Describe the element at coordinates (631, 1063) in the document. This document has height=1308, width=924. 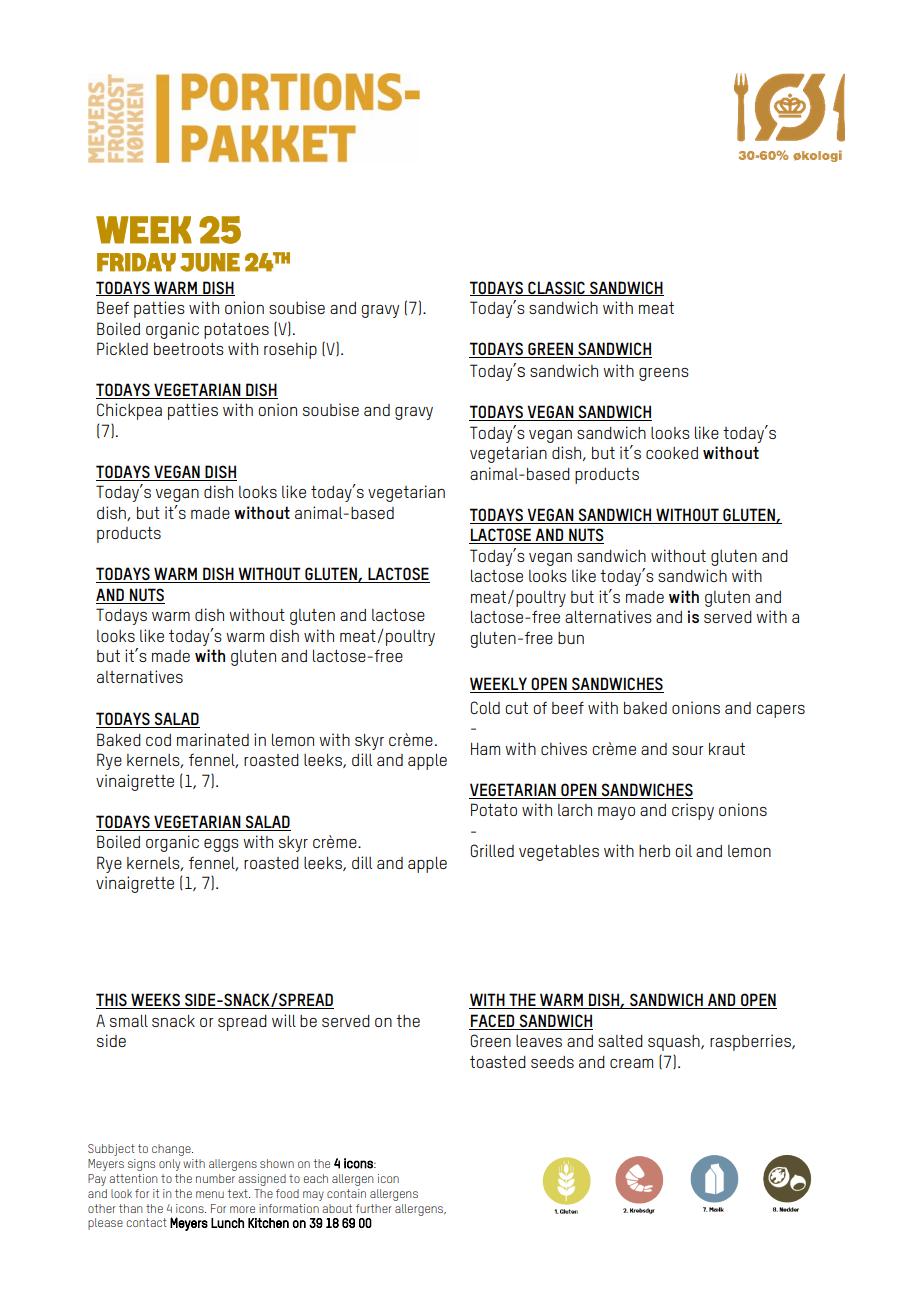
I see `cream` at that location.
